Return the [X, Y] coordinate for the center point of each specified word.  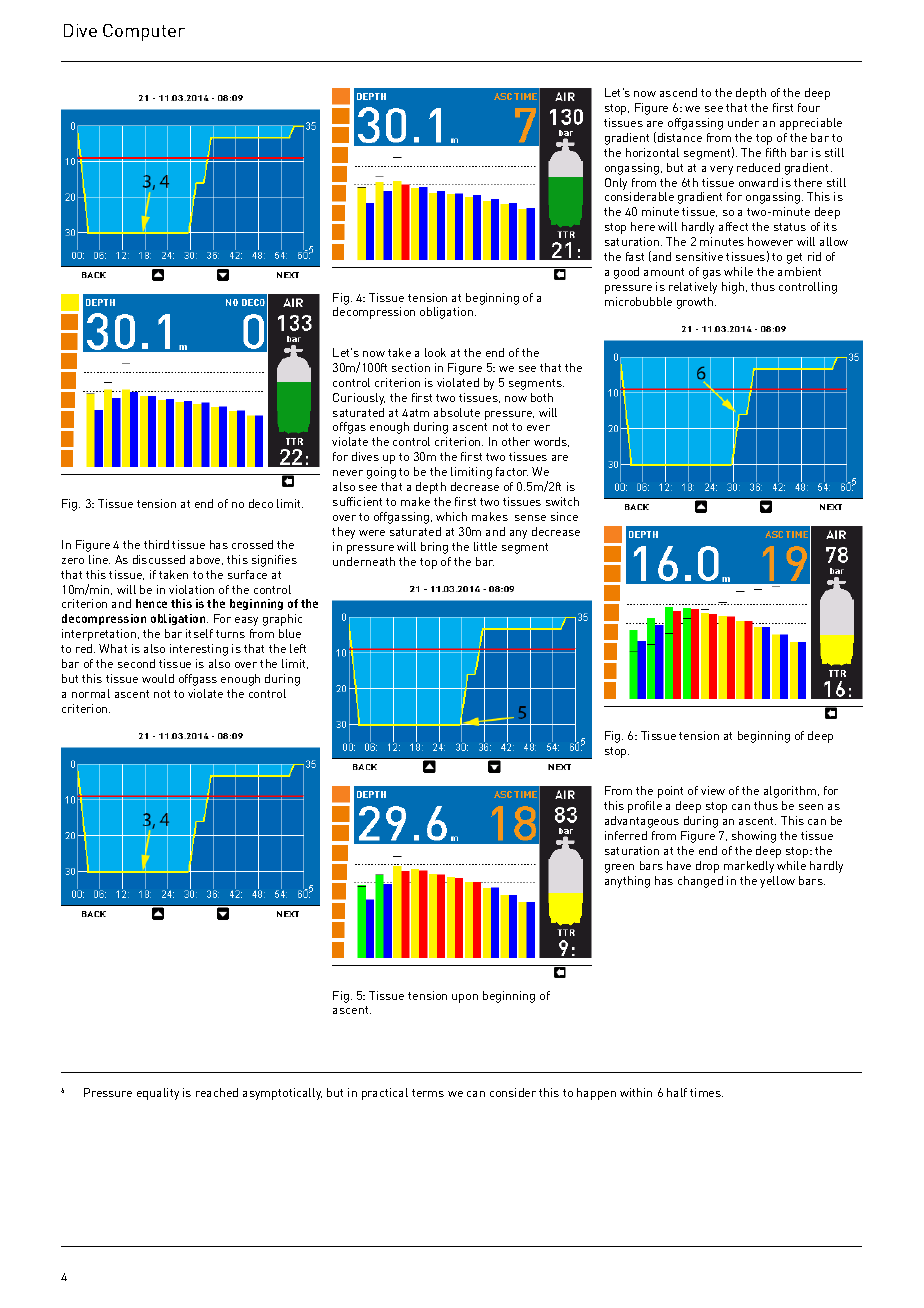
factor [512, 471]
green [619, 868]
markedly [749, 867]
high [734, 288]
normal [91, 693]
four [809, 107]
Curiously [359, 399]
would [158, 678]
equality [158, 1094]
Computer [144, 32]
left [298, 648]
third [156, 544]
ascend [678, 92]
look [435, 352]
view [713, 790]
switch [562, 501]
